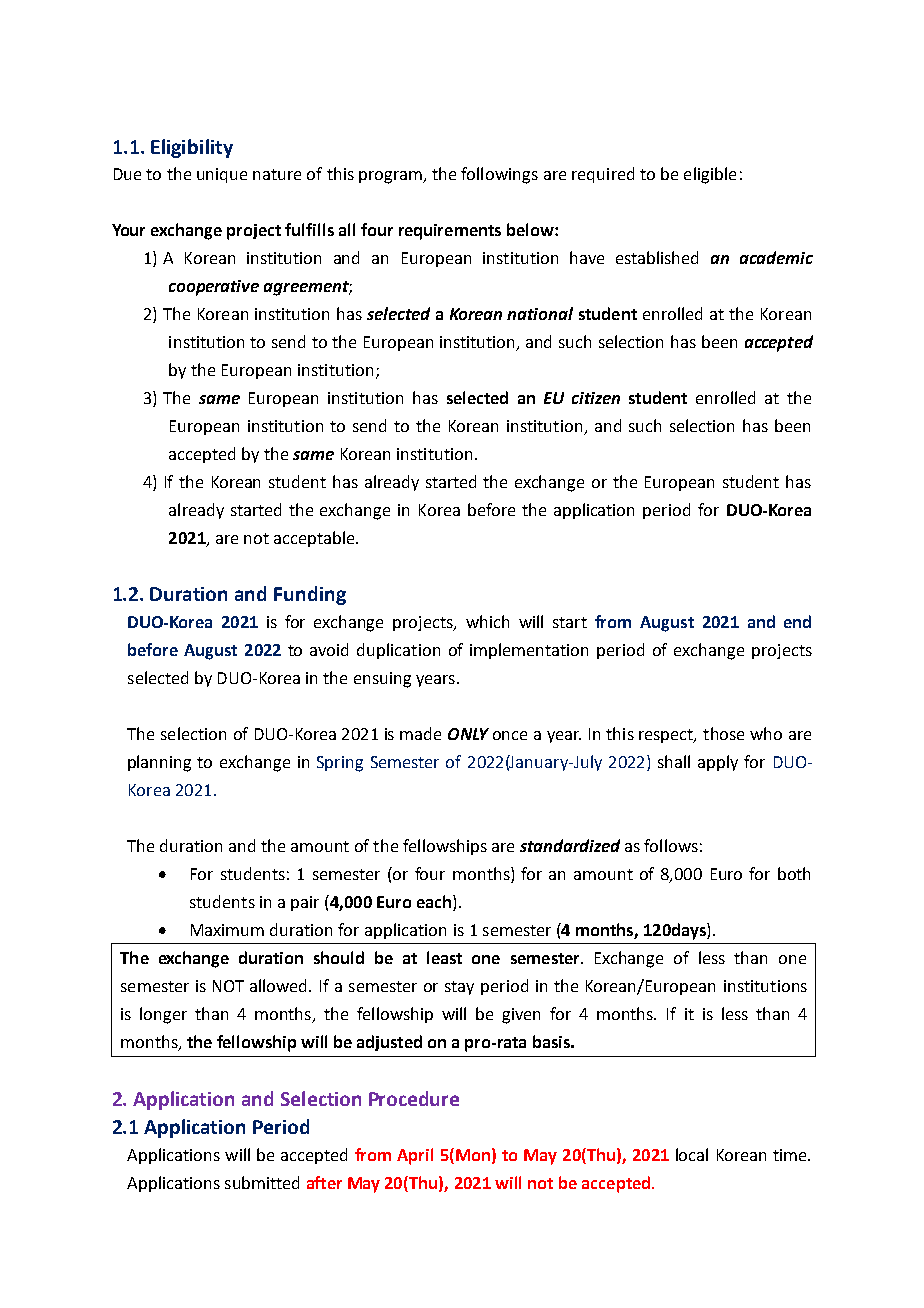 This document has width=924, height=1308. What do you see at coordinates (329, 649) in the document?
I see `avoid` at bounding box center [329, 649].
